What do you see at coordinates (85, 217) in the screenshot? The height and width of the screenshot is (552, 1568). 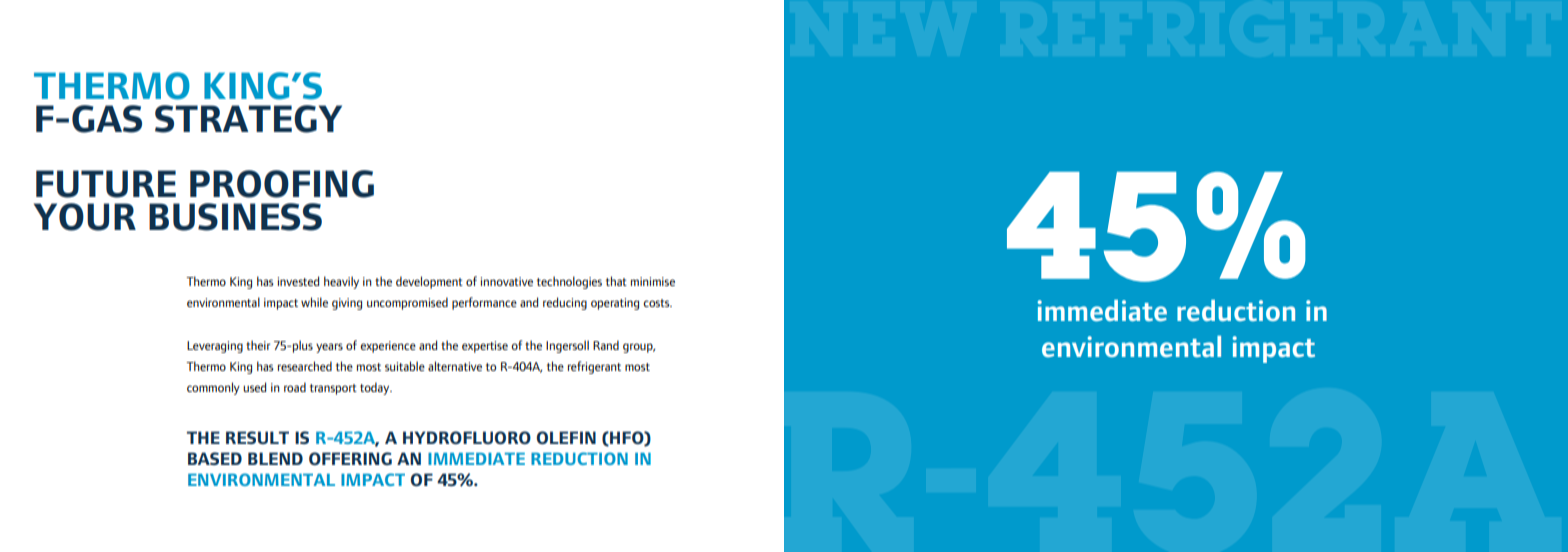 I see `YOUR` at bounding box center [85, 217].
